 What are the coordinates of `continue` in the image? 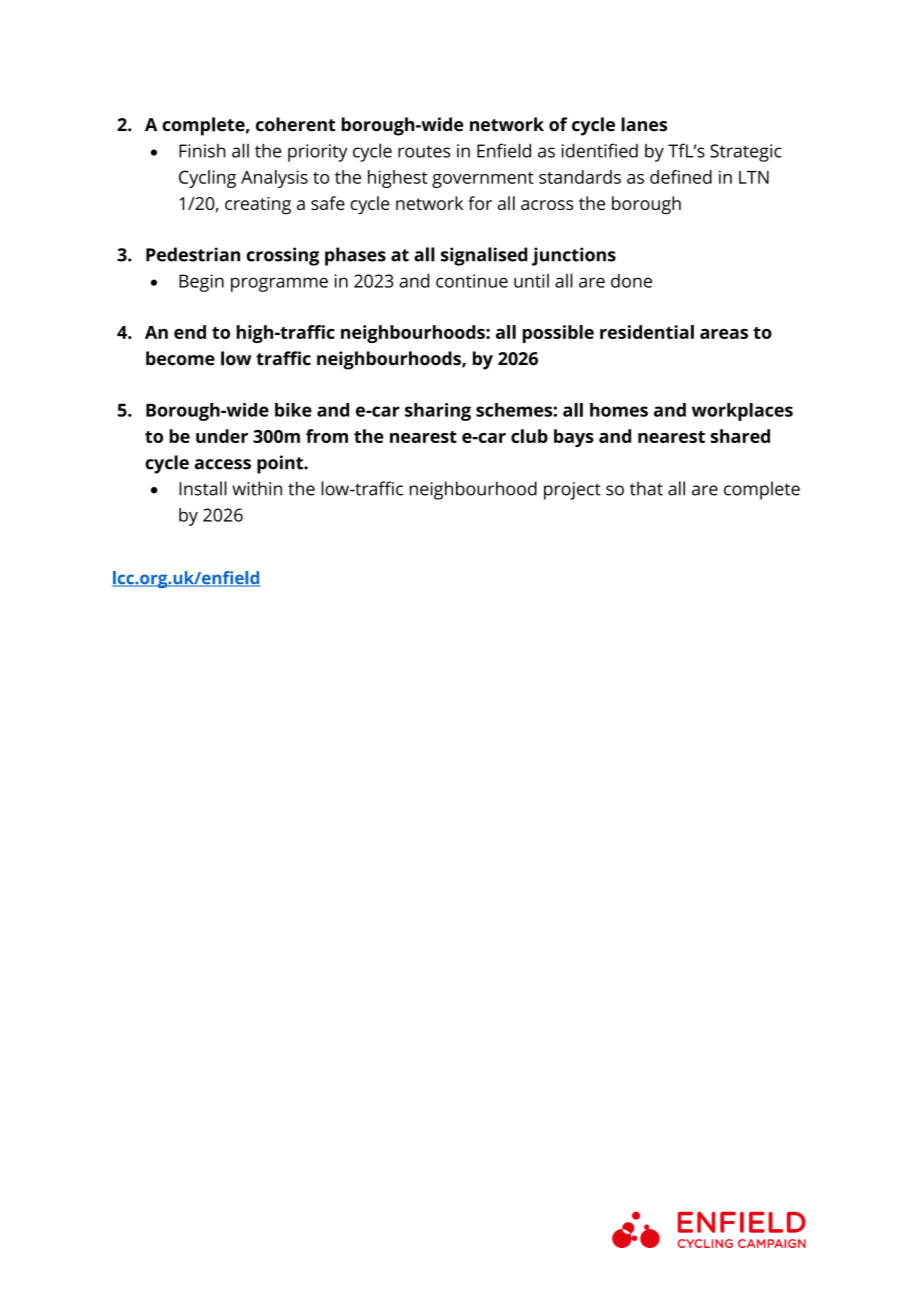 It's located at (472, 281).
